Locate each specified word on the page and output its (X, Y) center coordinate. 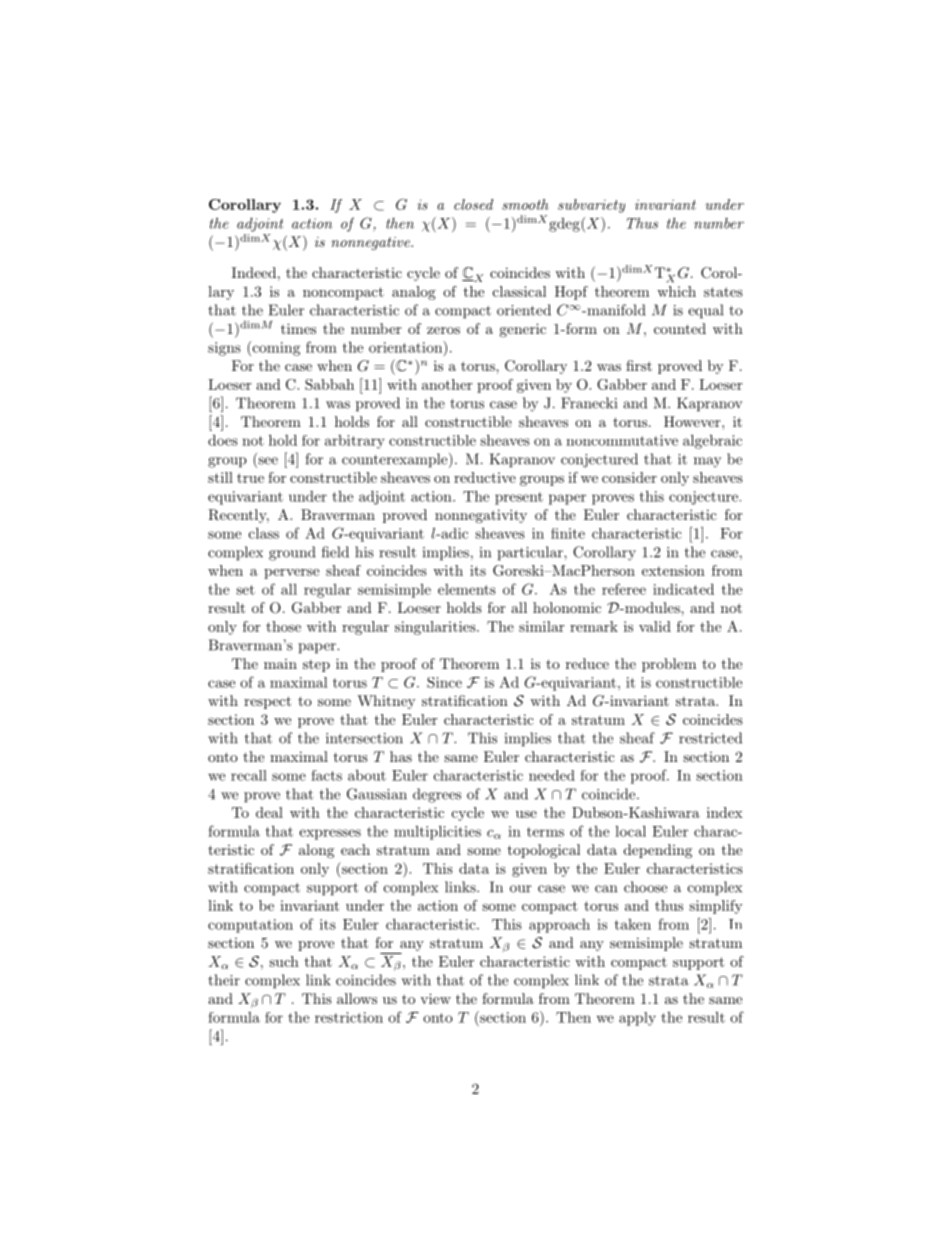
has (401, 756)
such (284, 961)
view (435, 998)
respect (267, 702)
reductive (485, 477)
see (267, 462)
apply (637, 1019)
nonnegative (371, 243)
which (676, 291)
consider (629, 477)
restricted (710, 738)
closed (473, 204)
